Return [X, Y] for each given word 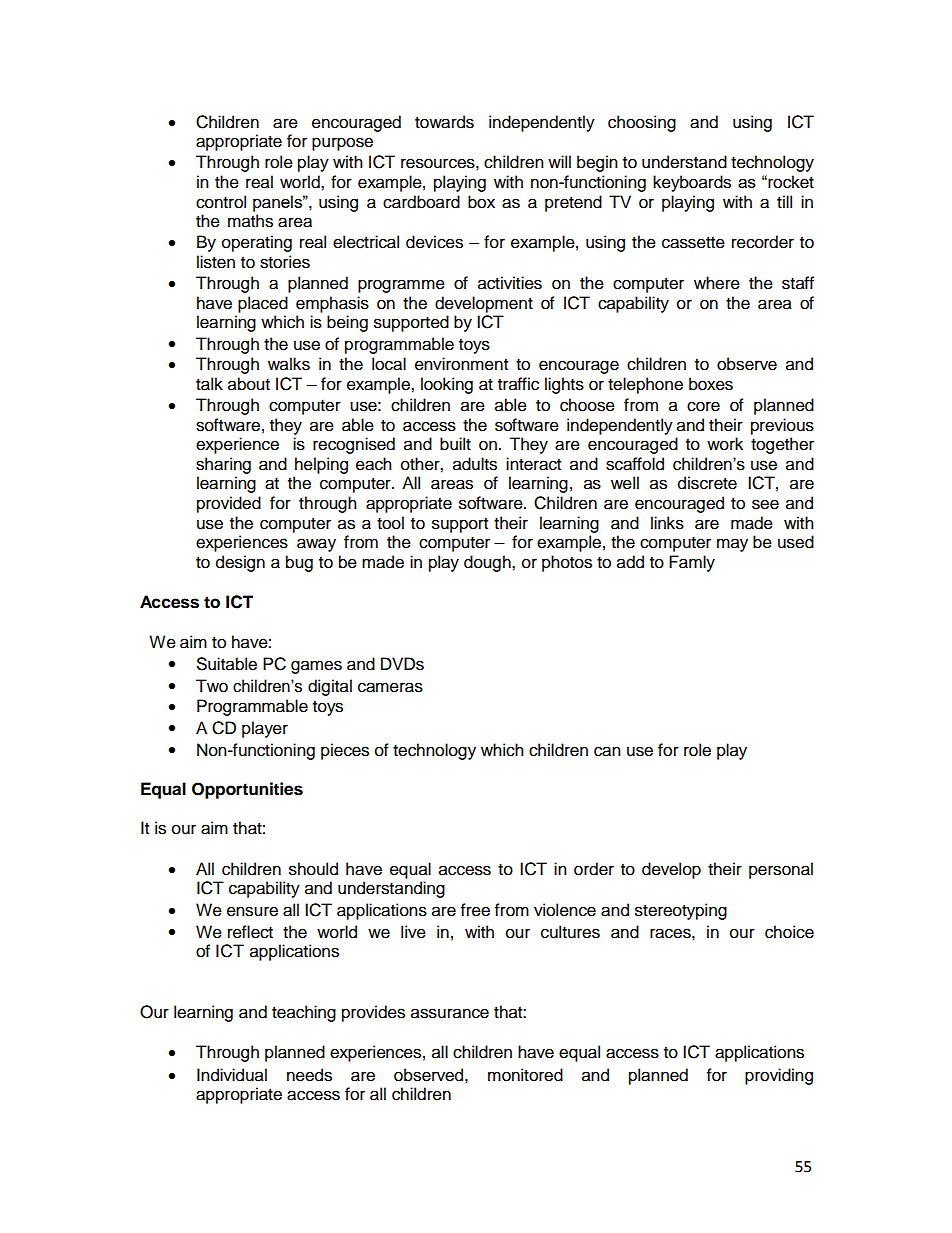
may [732, 545]
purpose [342, 144]
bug [299, 563]
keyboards [692, 183]
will [559, 161]
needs [309, 1075]
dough [488, 563]
